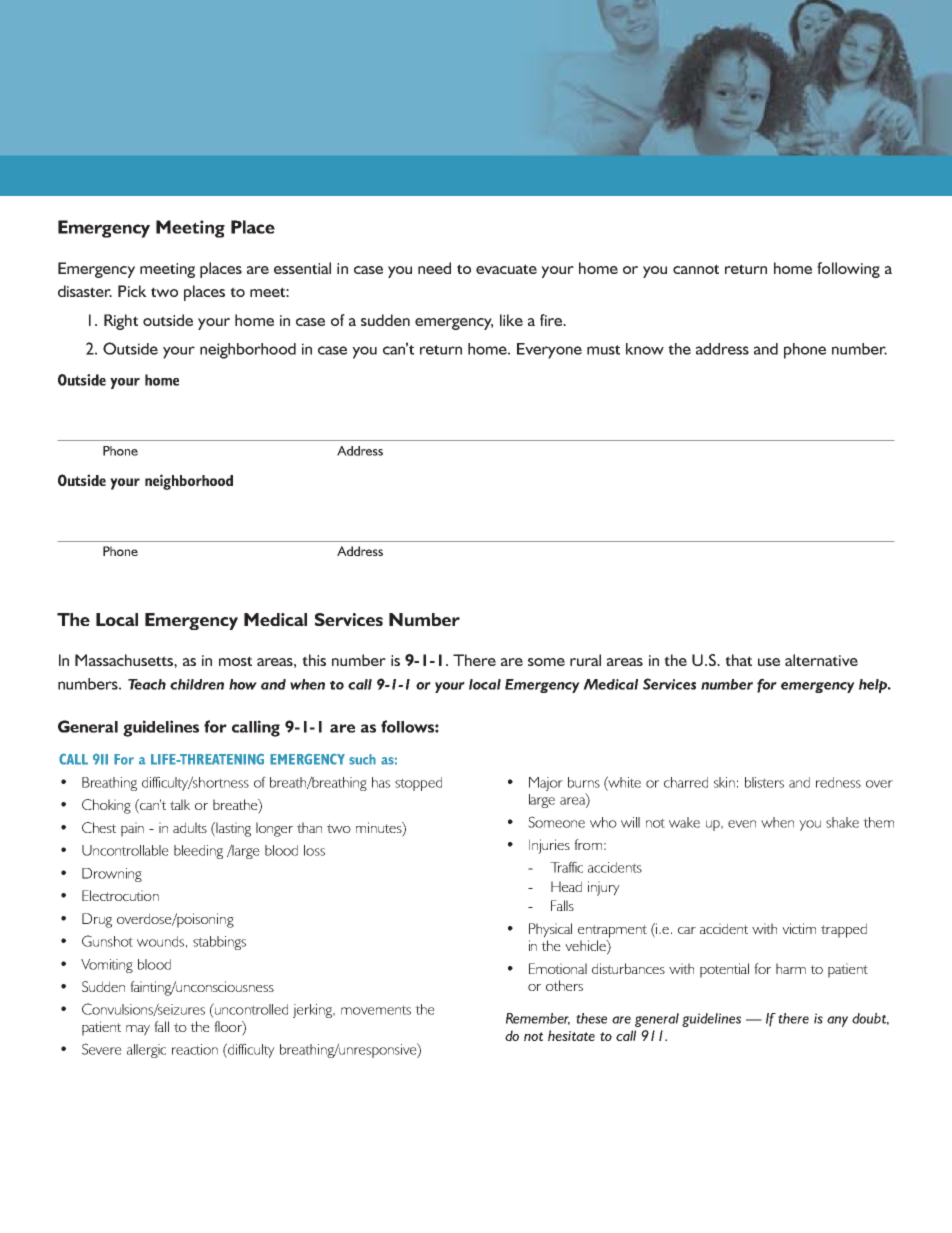  Describe the element at coordinates (125, 660) in the screenshot. I see `Massachusetts` at that location.
